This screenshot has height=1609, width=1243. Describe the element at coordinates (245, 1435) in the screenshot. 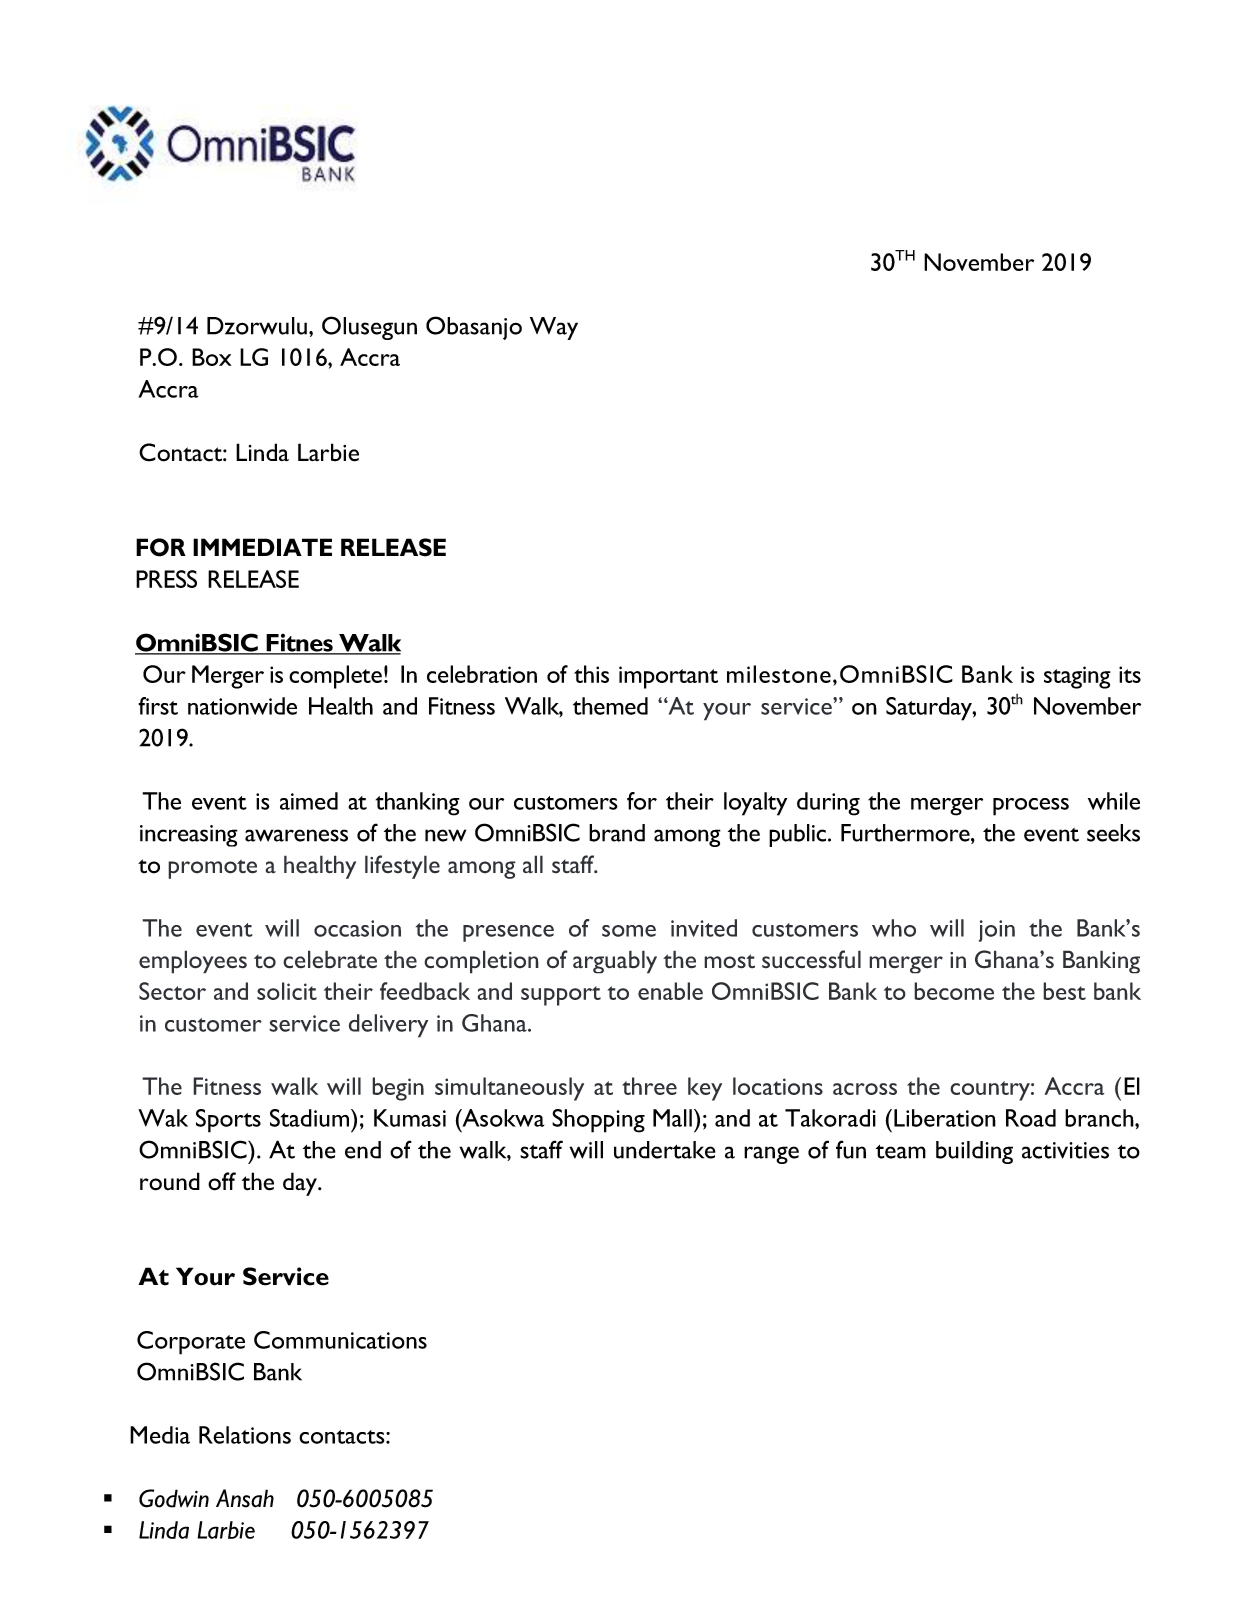

I see `Relations` at that location.
